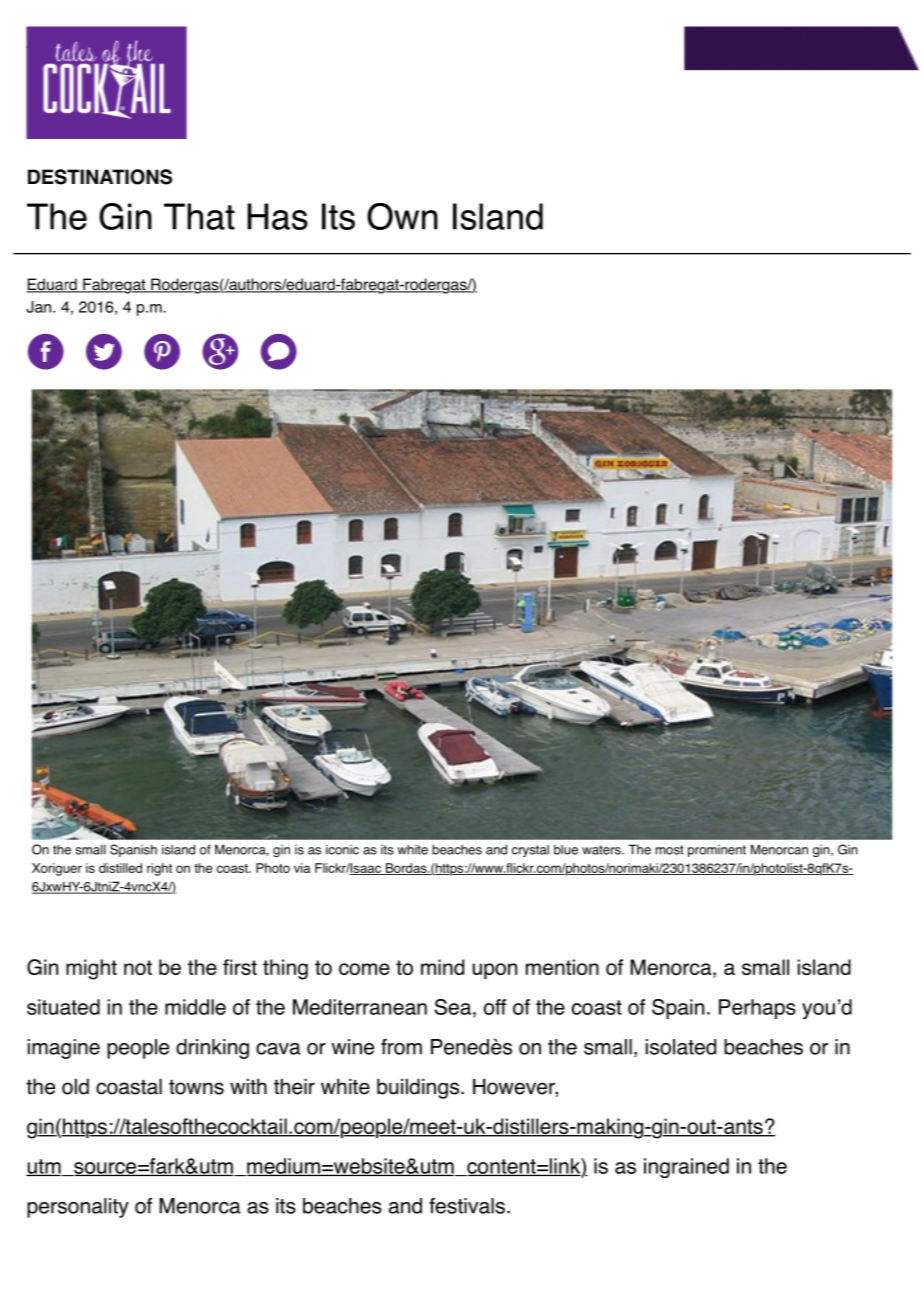  I want to click on festivals, so click(467, 1206).
